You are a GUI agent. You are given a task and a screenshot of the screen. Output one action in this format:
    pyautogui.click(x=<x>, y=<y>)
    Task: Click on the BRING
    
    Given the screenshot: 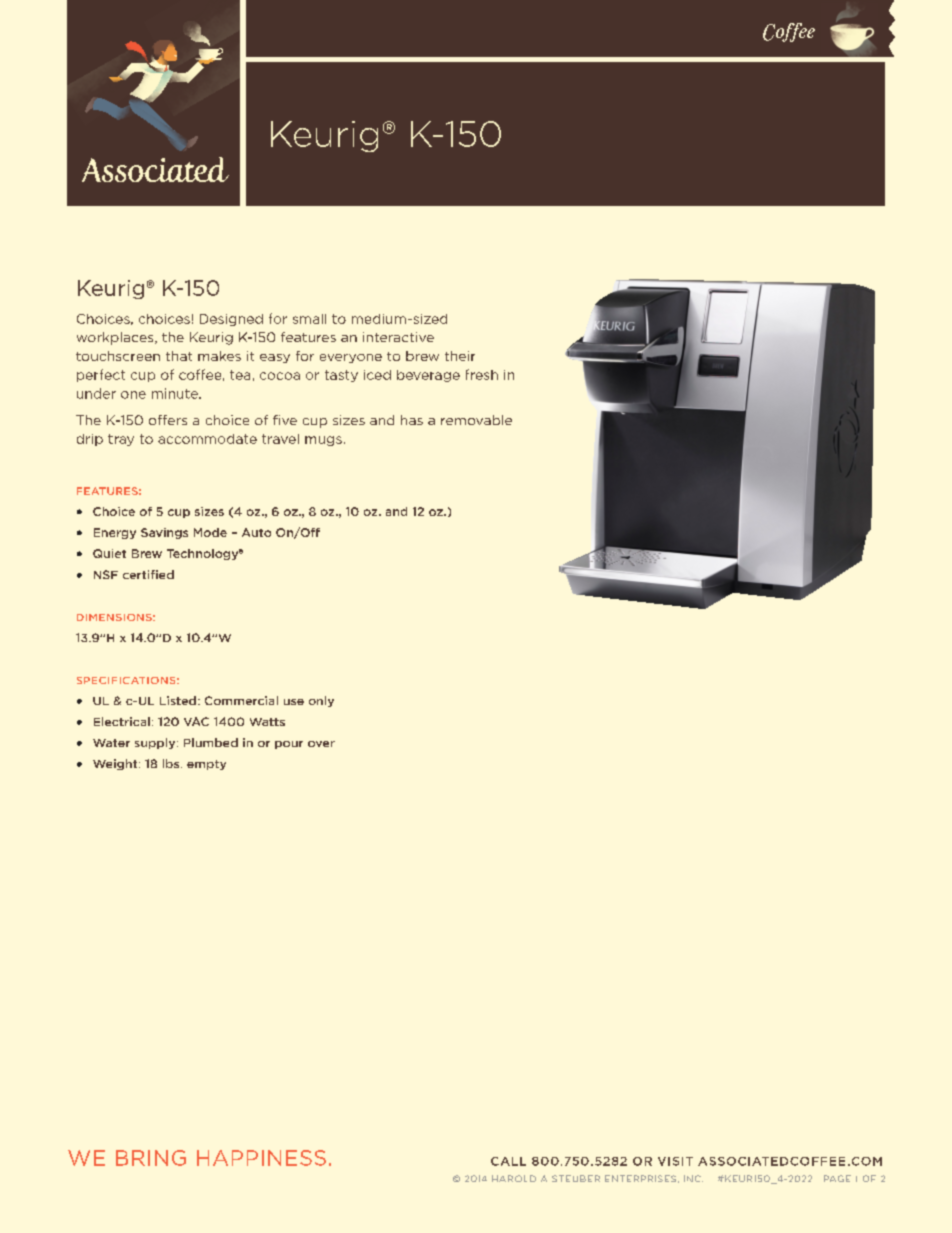 What is the action you would take?
    pyautogui.click(x=151, y=1158)
